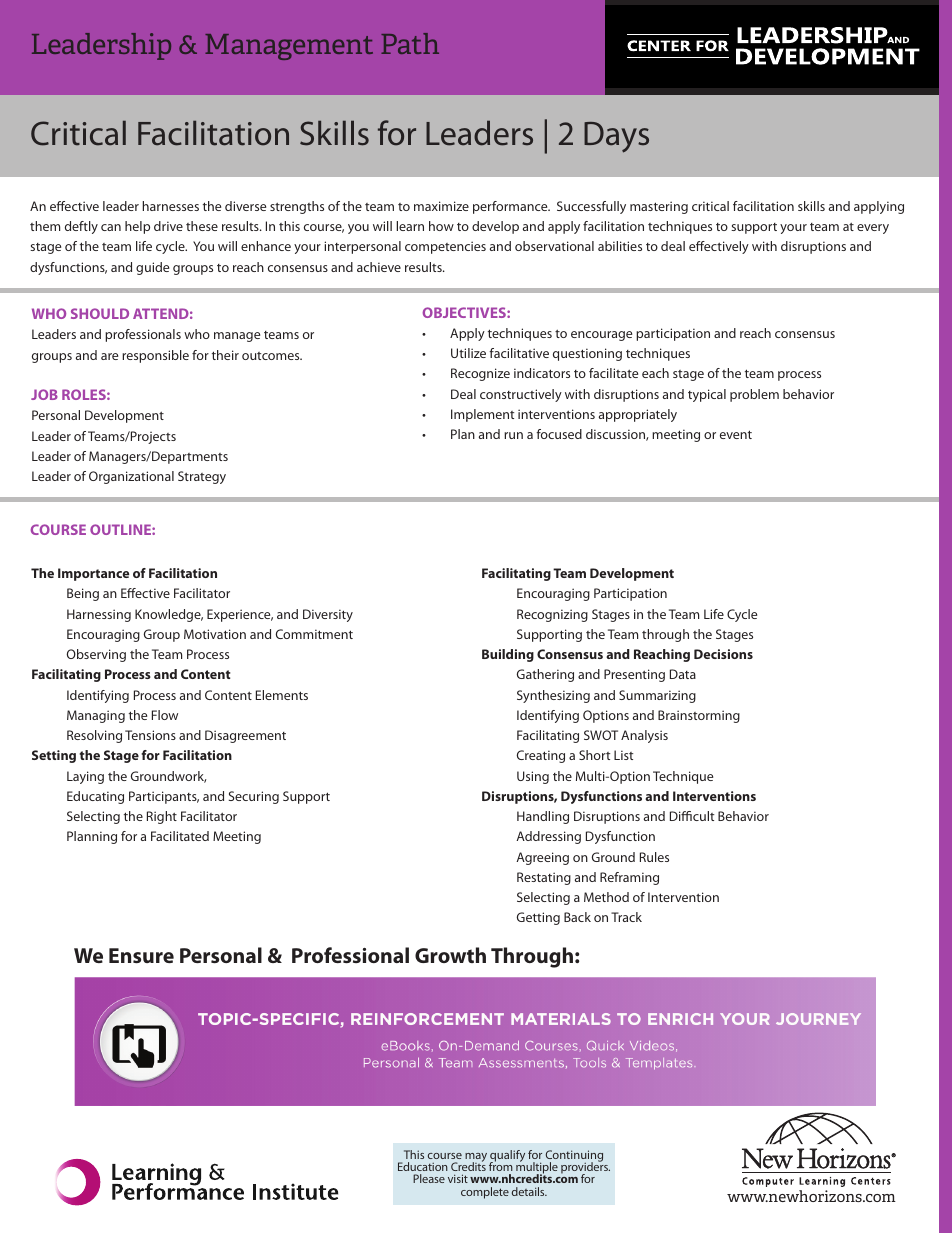 Image resolution: width=952 pixels, height=1233 pixels. I want to click on harnesses, so click(170, 206).
